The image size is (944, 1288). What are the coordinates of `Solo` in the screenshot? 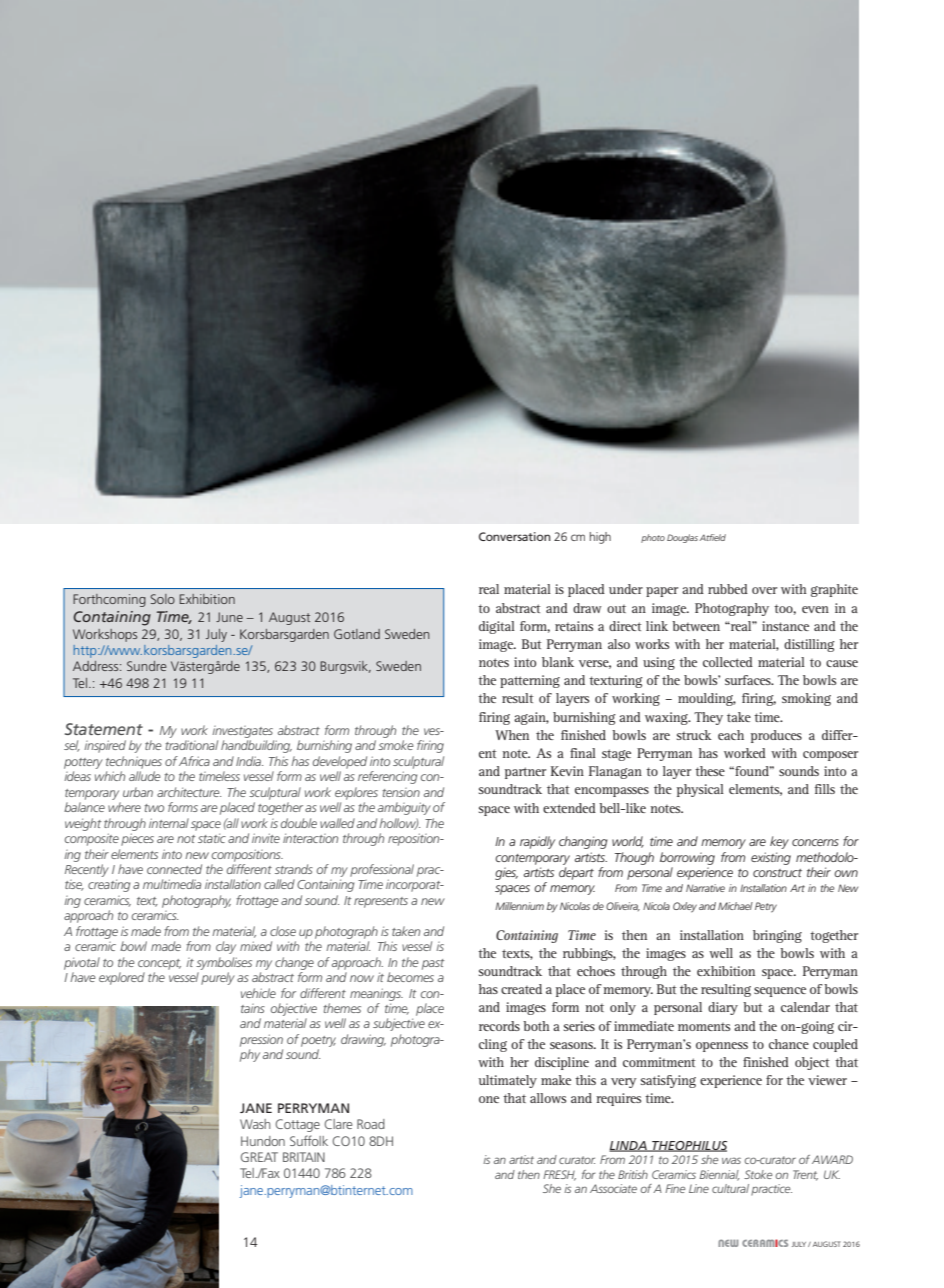 It's located at (162, 599).
